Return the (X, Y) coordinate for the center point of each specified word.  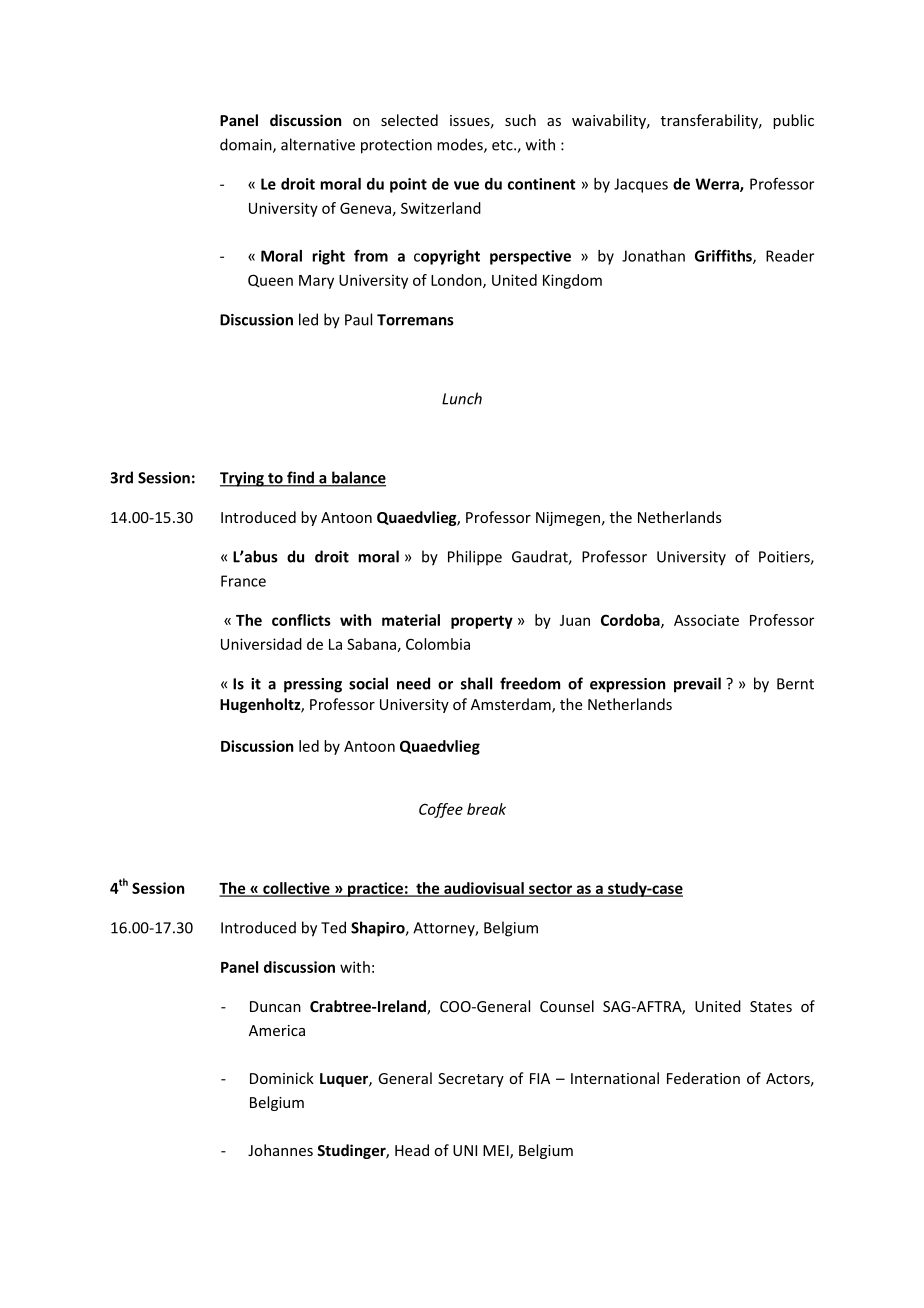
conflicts (301, 620)
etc (503, 145)
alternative (318, 144)
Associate (706, 620)
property (482, 622)
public (793, 121)
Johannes (280, 1150)
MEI (497, 1151)
